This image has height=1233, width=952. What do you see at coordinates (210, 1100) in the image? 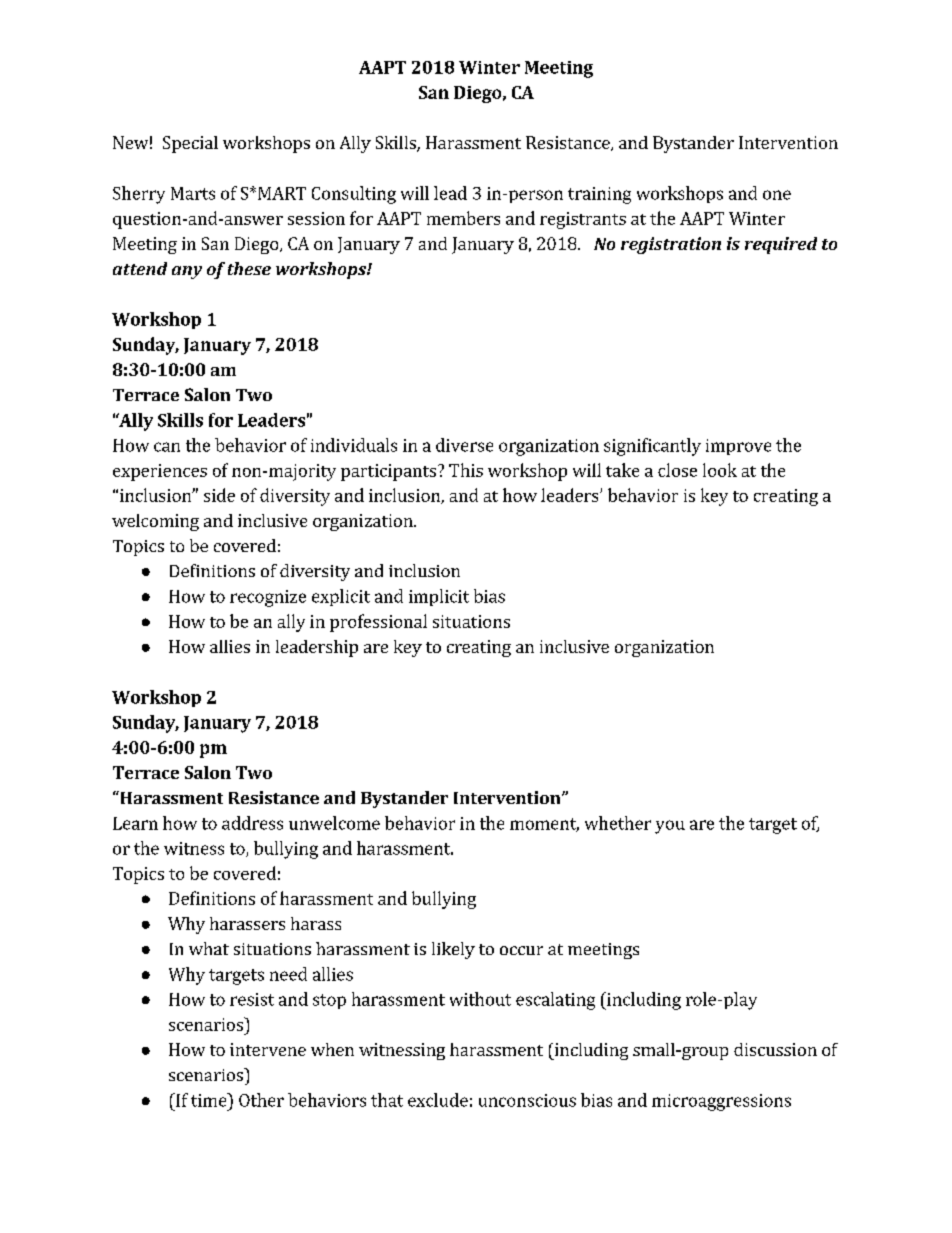
I see `time` at bounding box center [210, 1100].
